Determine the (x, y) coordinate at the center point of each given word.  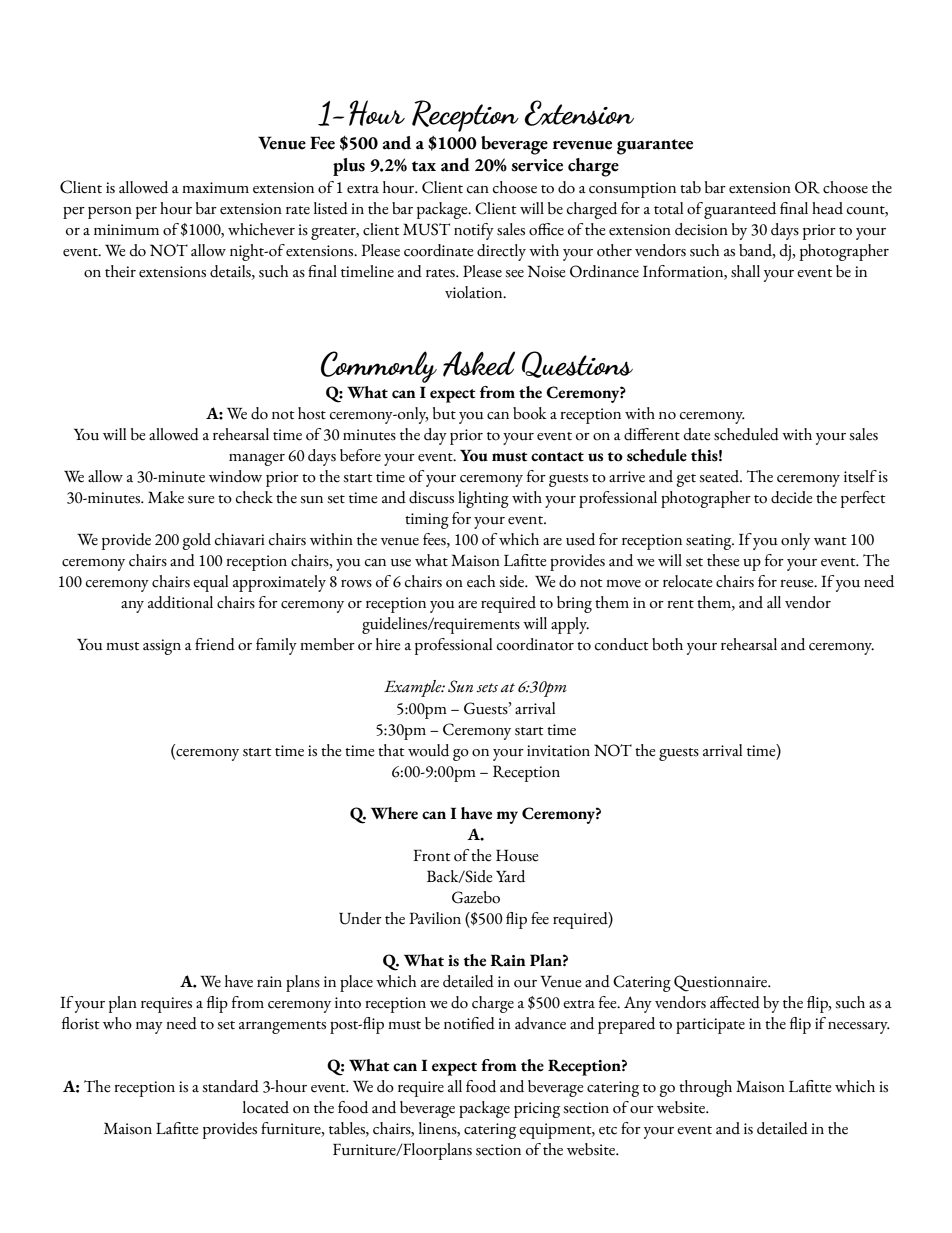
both (667, 644)
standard (230, 1086)
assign (162, 647)
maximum (215, 188)
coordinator (535, 644)
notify (474, 231)
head (827, 208)
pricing (537, 1110)
